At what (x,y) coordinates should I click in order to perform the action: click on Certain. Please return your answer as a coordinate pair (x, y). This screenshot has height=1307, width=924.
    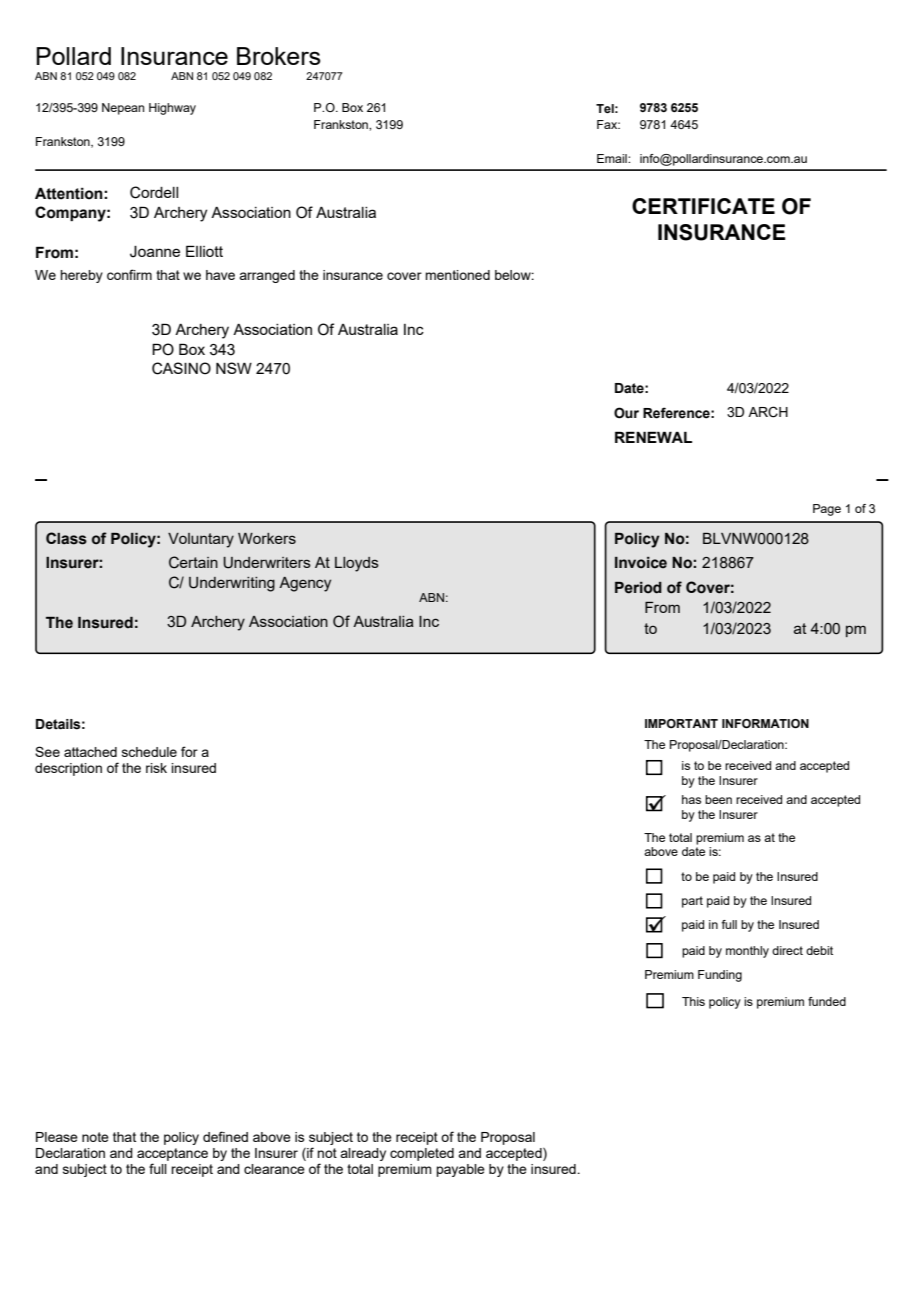
    Looking at the image, I should click on (193, 562).
